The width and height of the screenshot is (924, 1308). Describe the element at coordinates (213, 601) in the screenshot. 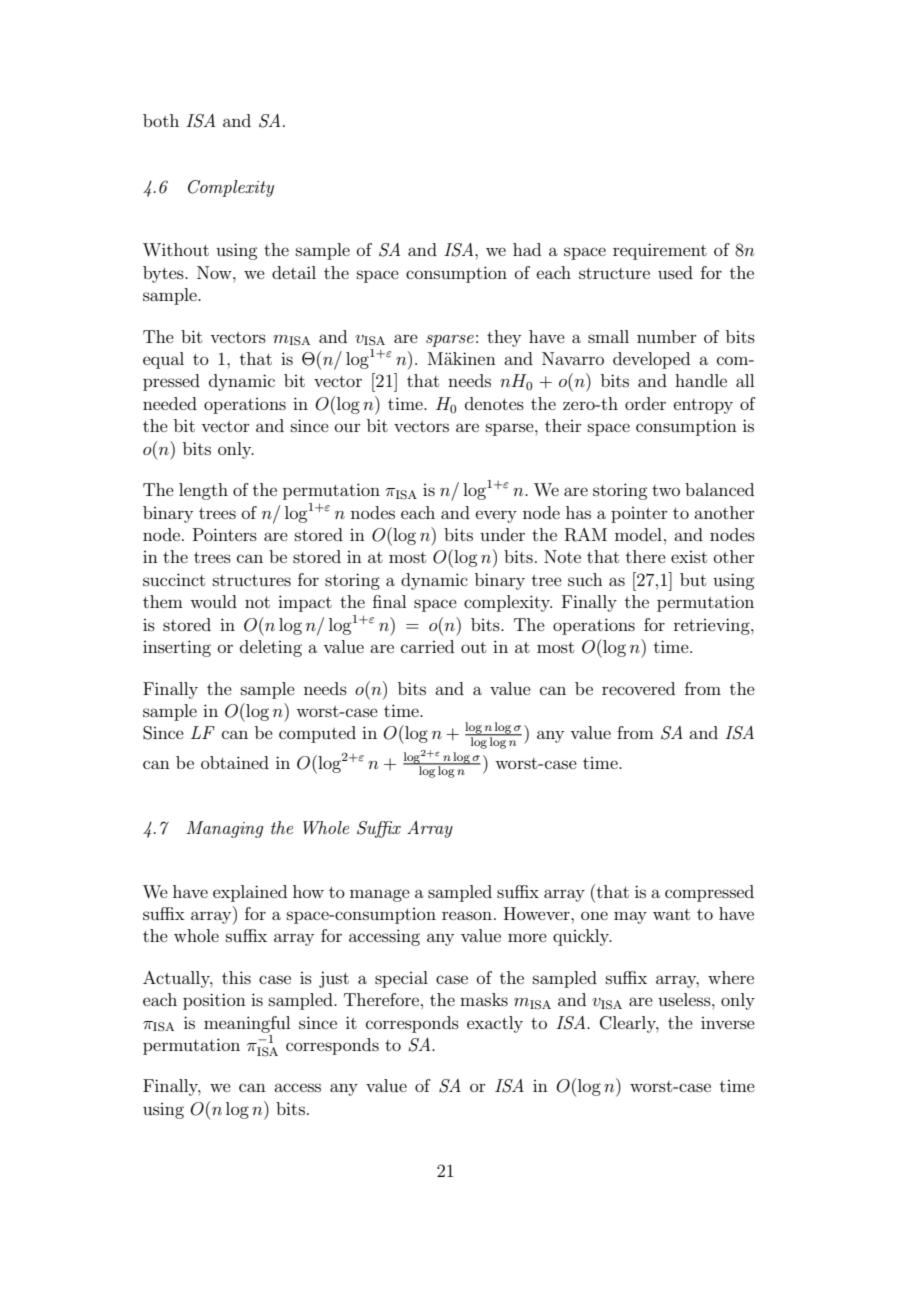

I see `would` at that location.
